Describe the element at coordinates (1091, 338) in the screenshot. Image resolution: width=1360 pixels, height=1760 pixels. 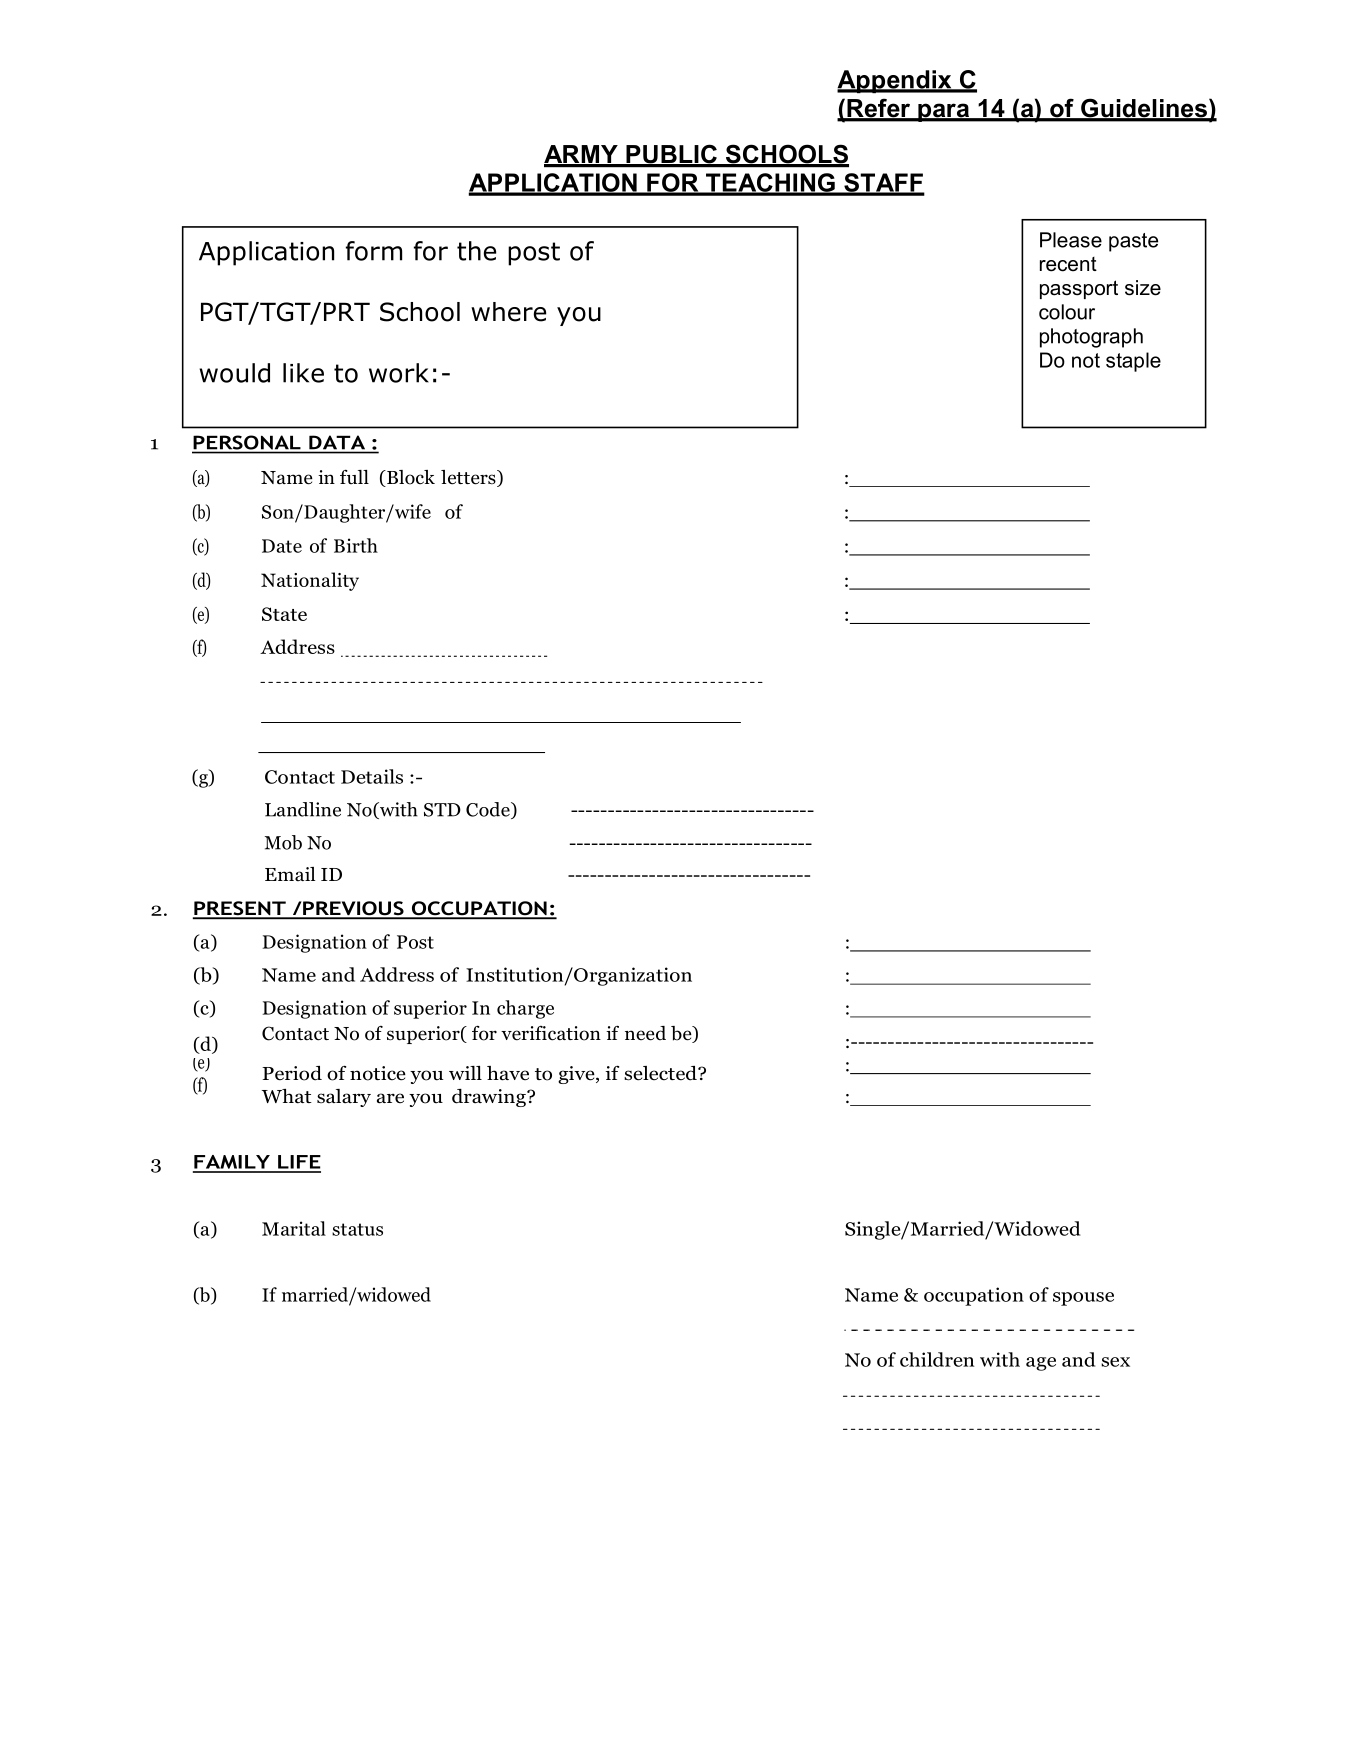
I see `photograph` at that location.
